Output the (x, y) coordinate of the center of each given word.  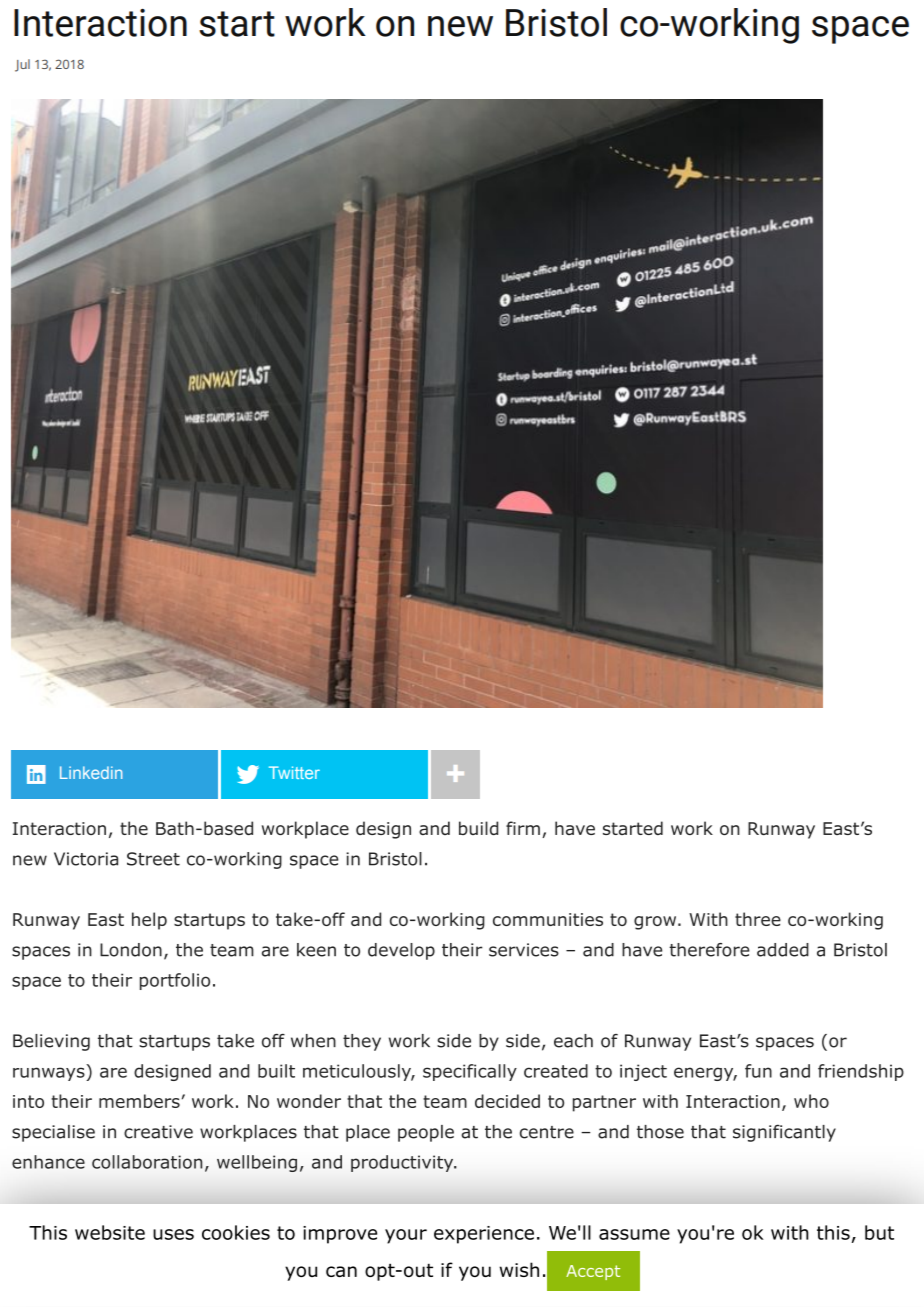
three (758, 919)
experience (484, 1235)
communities (548, 919)
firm (523, 828)
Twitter (294, 772)
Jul (22, 65)
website (110, 1232)
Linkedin (91, 772)
